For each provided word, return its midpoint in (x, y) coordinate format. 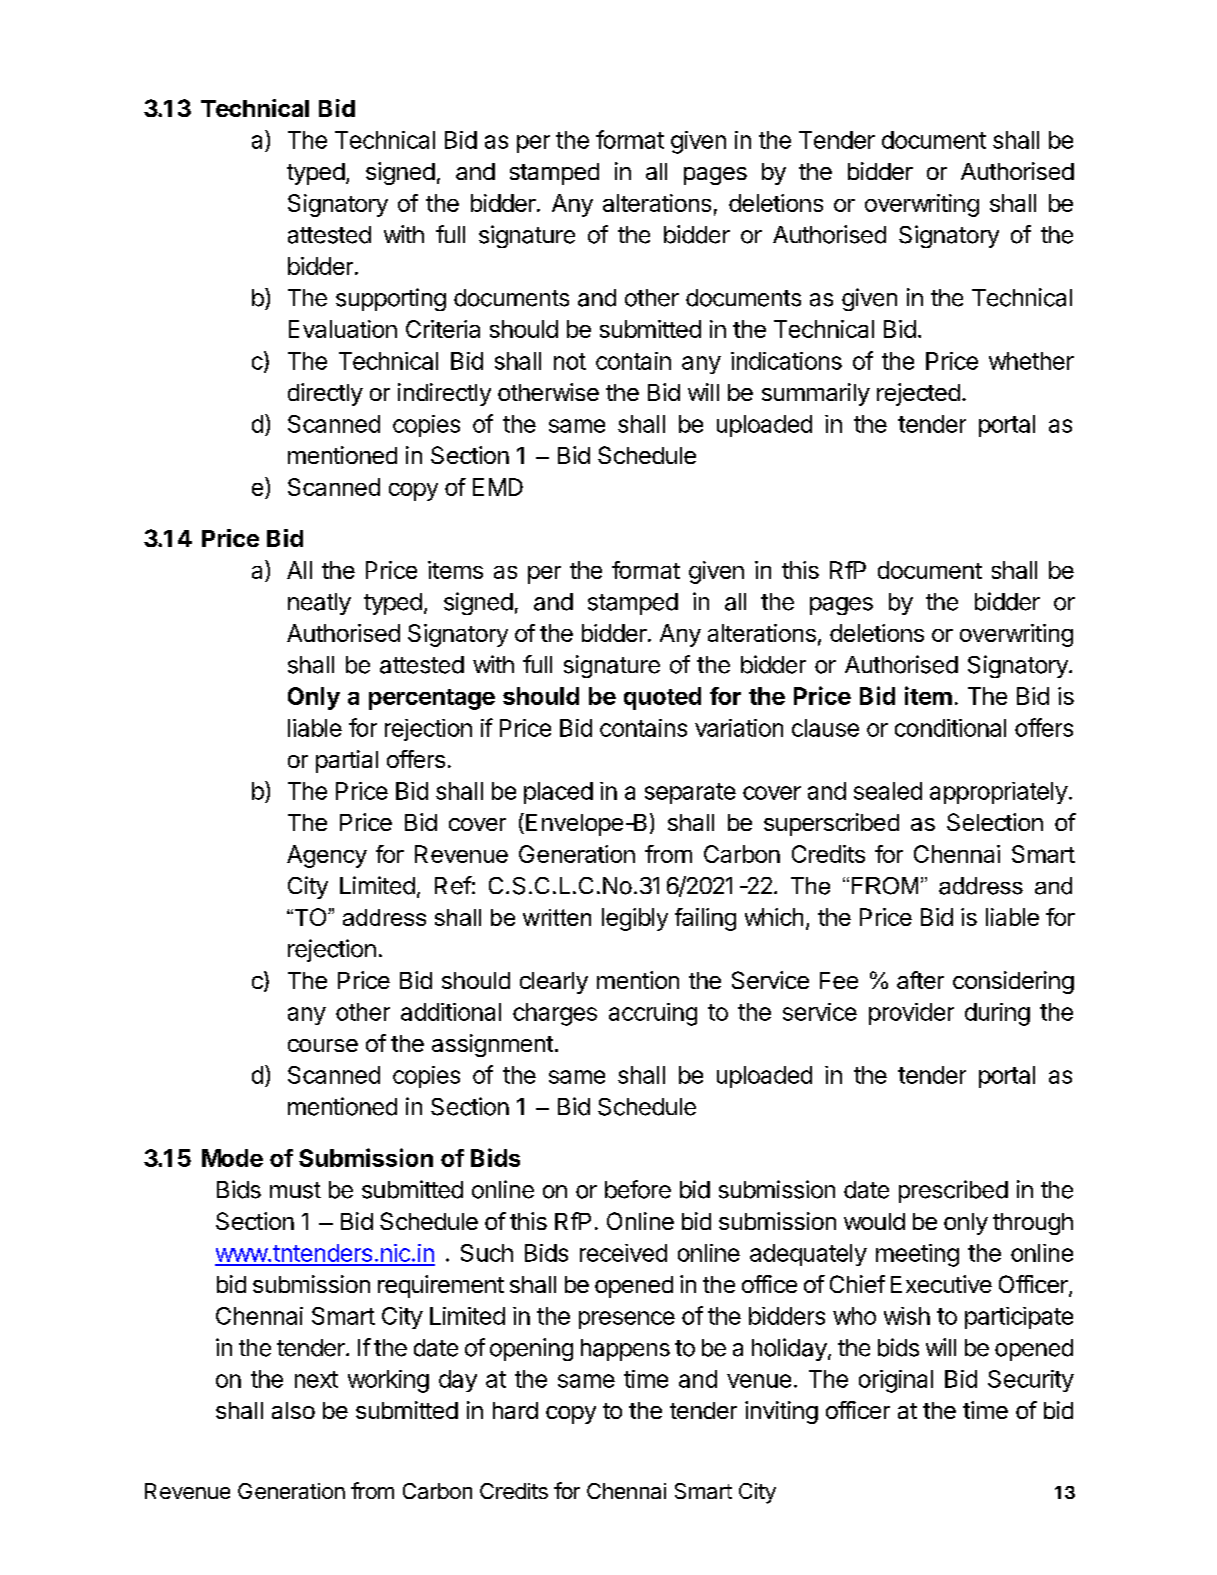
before (638, 1189)
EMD (498, 487)
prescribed (953, 1191)
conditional (950, 728)
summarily (816, 394)
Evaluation (343, 329)
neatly (319, 604)
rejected (918, 394)
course (323, 1045)
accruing (653, 1014)
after (920, 980)
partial (347, 761)
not (570, 361)
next (316, 1379)
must (295, 1190)
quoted (662, 698)
